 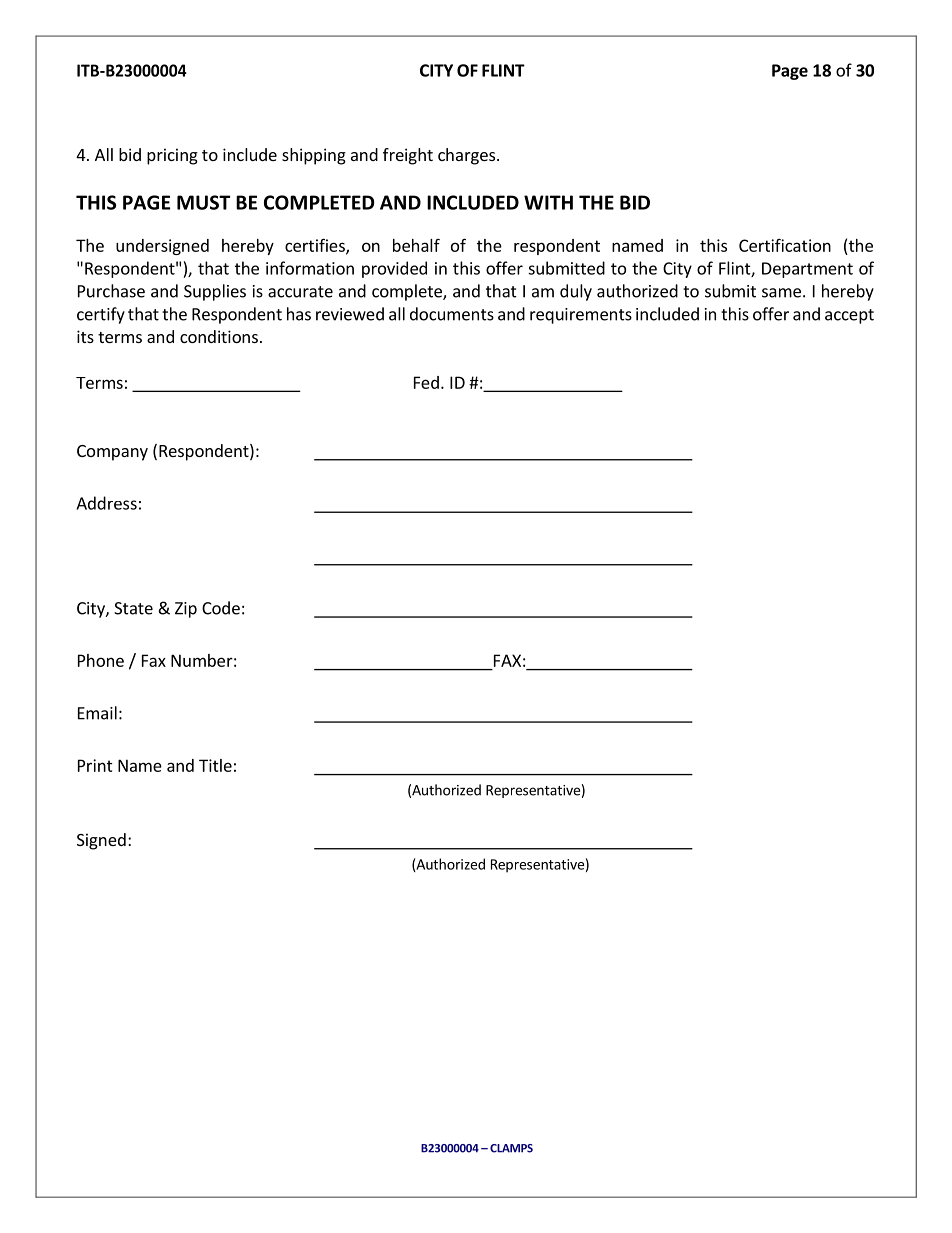 What do you see at coordinates (215, 765) in the page?
I see `Title` at bounding box center [215, 765].
